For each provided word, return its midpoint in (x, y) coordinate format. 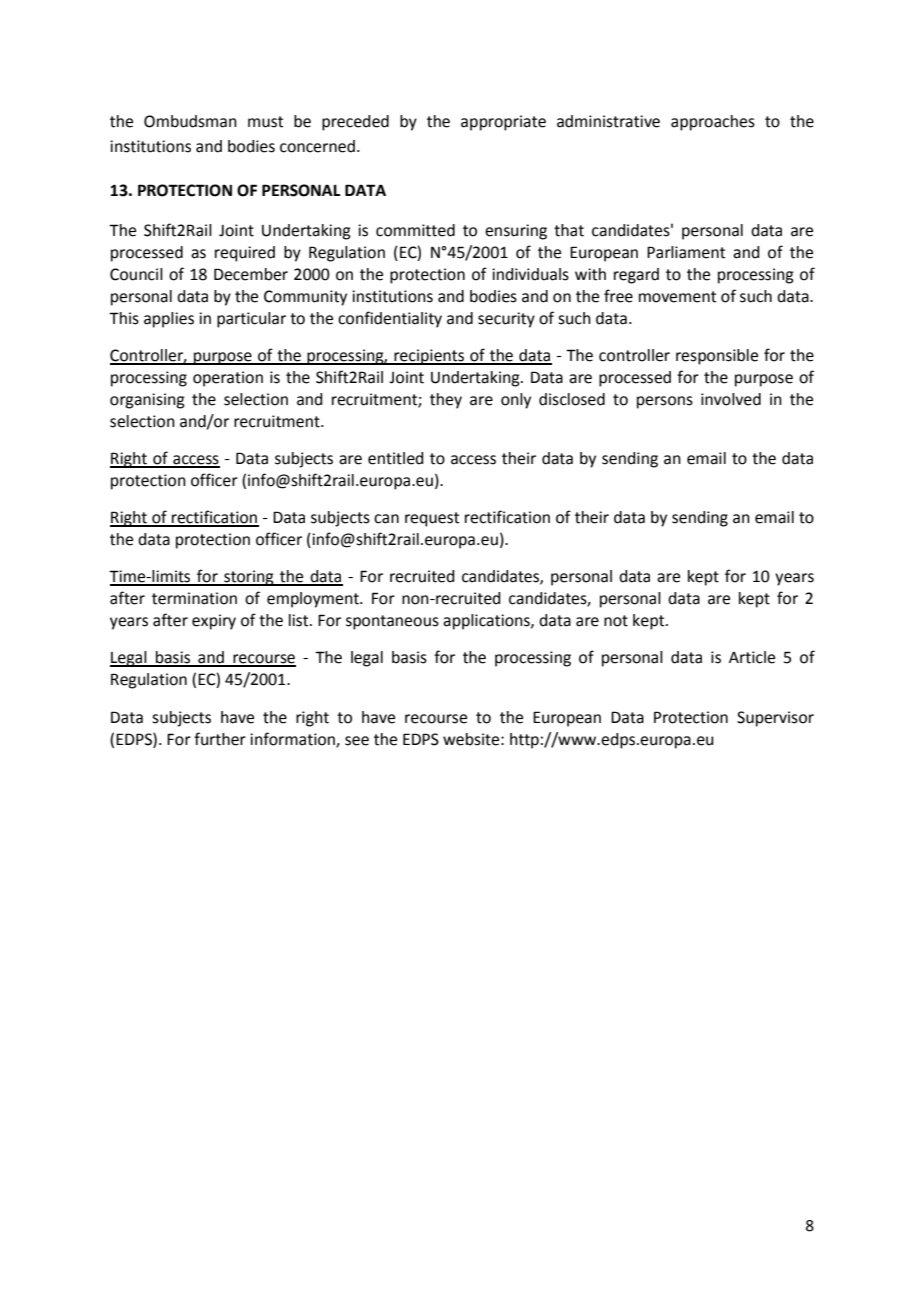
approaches (713, 123)
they (446, 401)
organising (147, 401)
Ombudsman (190, 121)
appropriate (503, 123)
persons (665, 402)
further (220, 739)
